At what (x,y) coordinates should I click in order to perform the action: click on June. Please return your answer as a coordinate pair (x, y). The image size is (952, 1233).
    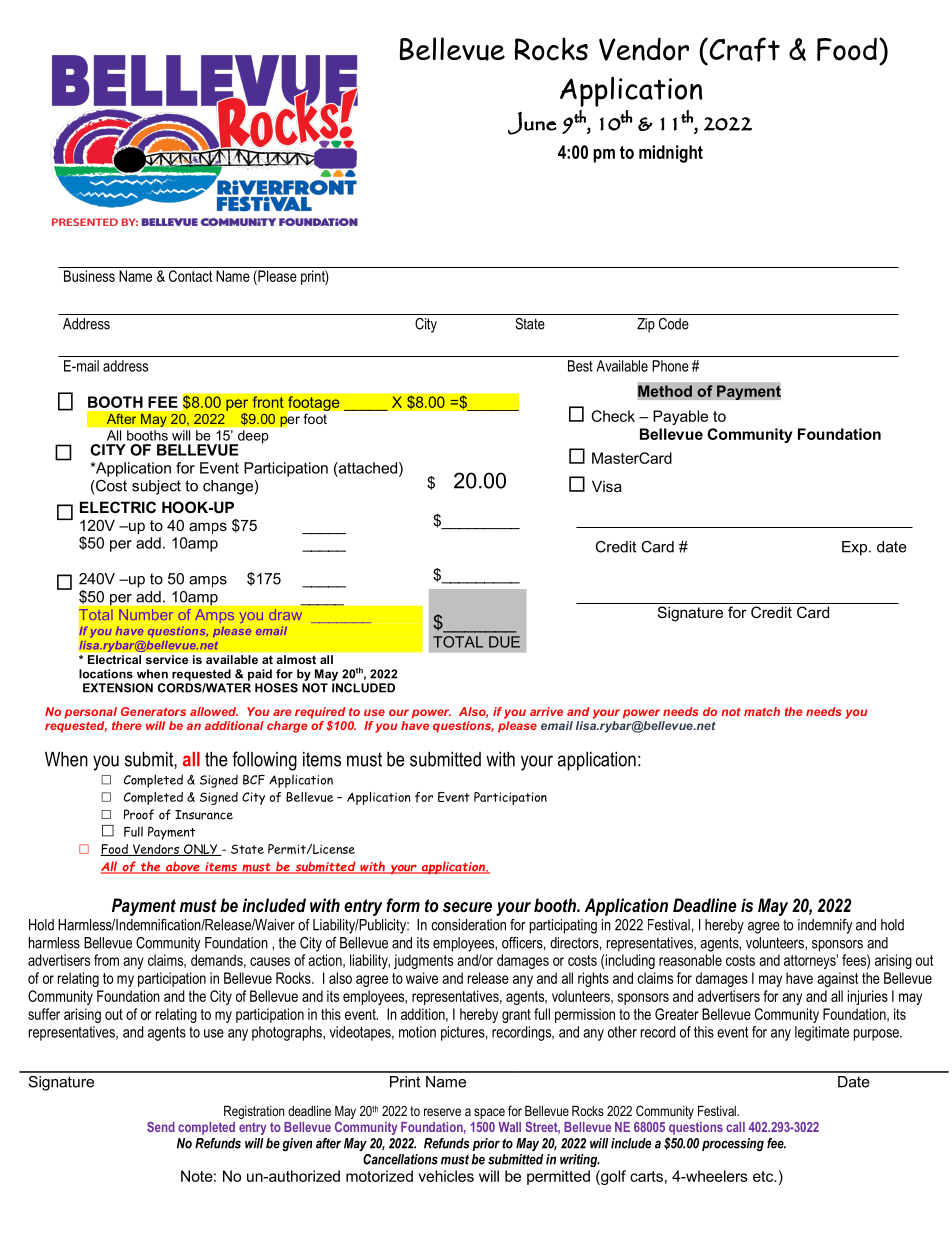
    Looking at the image, I should click on (532, 123).
